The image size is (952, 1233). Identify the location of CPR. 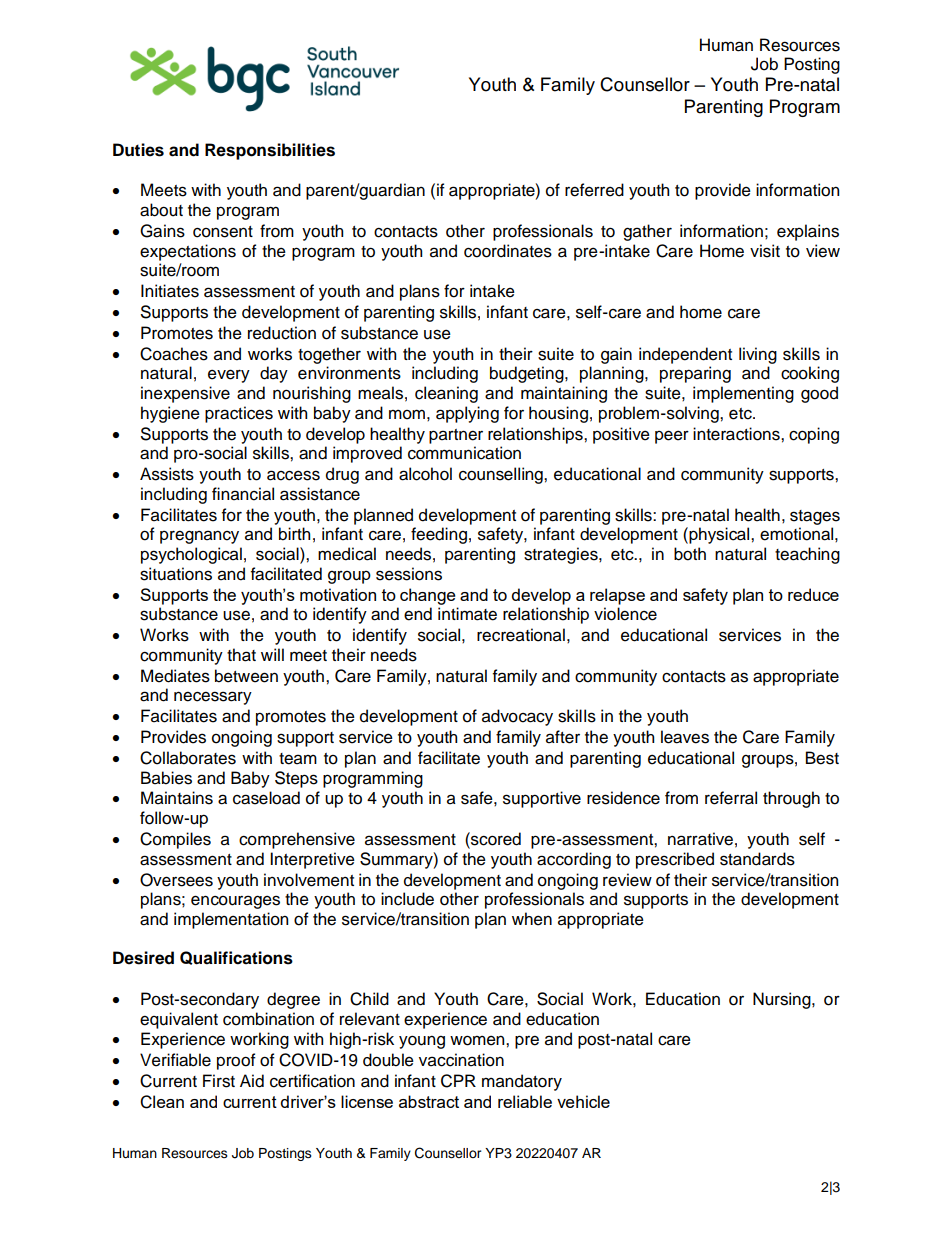
(458, 1081).
